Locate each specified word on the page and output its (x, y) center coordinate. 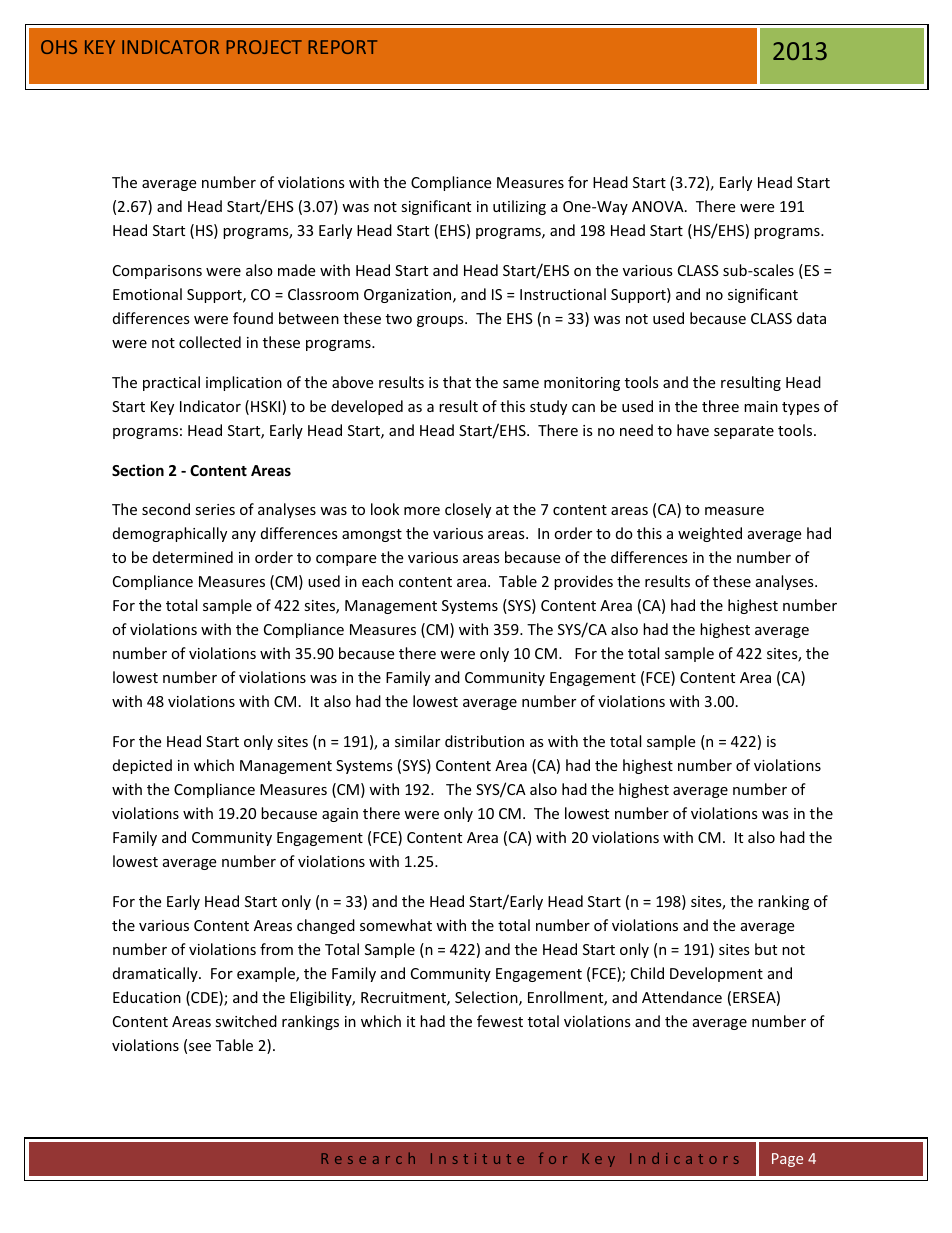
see (200, 1047)
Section (138, 470)
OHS (59, 47)
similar (417, 741)
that (457, 382)
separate (744, 432)
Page (787, 1160)
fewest (500, 1021)
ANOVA (659, 206)
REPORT (342, 47)
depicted (142, 766)
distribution (484, 741)
